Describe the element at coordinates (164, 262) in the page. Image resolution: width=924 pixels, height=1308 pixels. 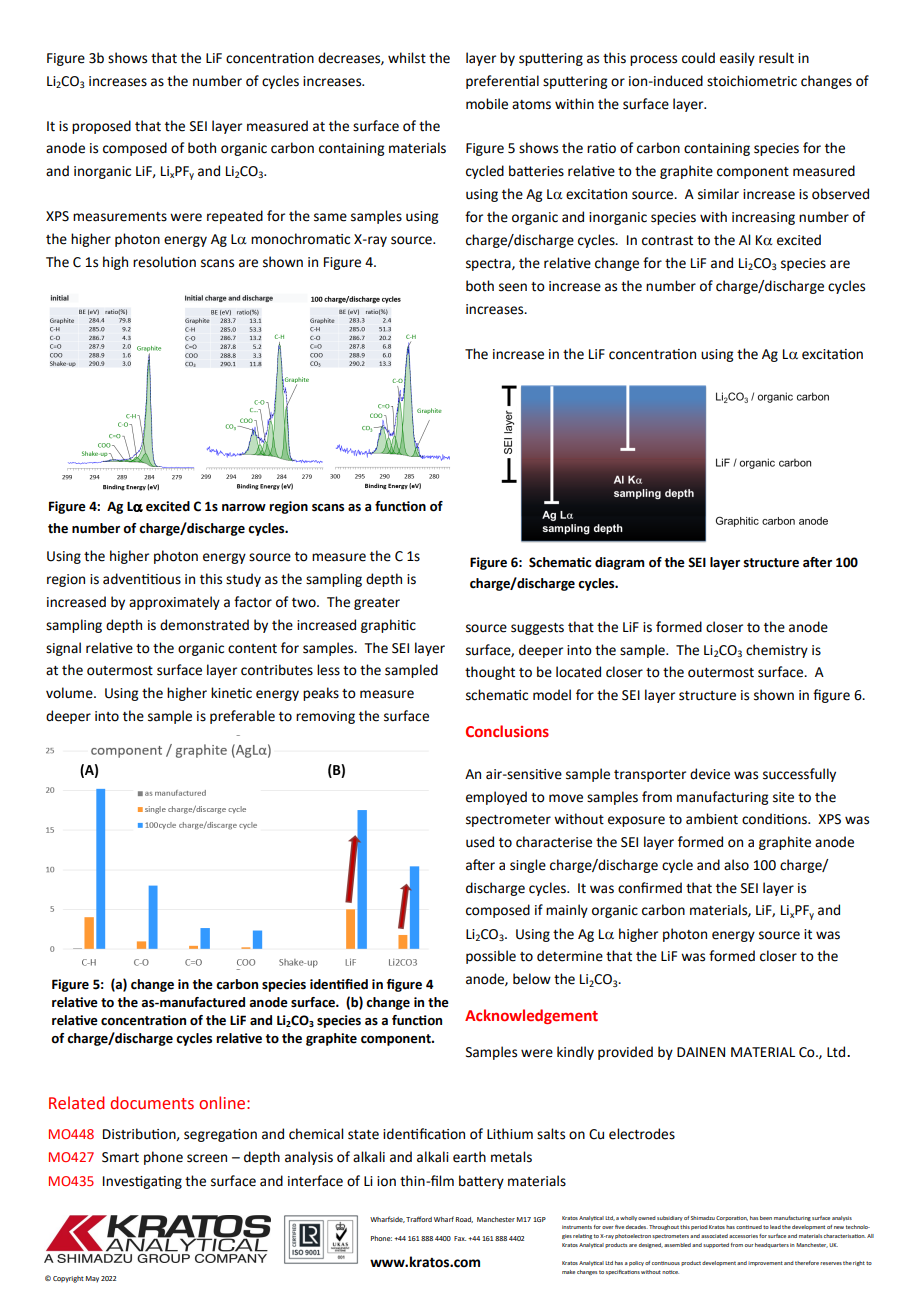
I see `resolution` at that location.
